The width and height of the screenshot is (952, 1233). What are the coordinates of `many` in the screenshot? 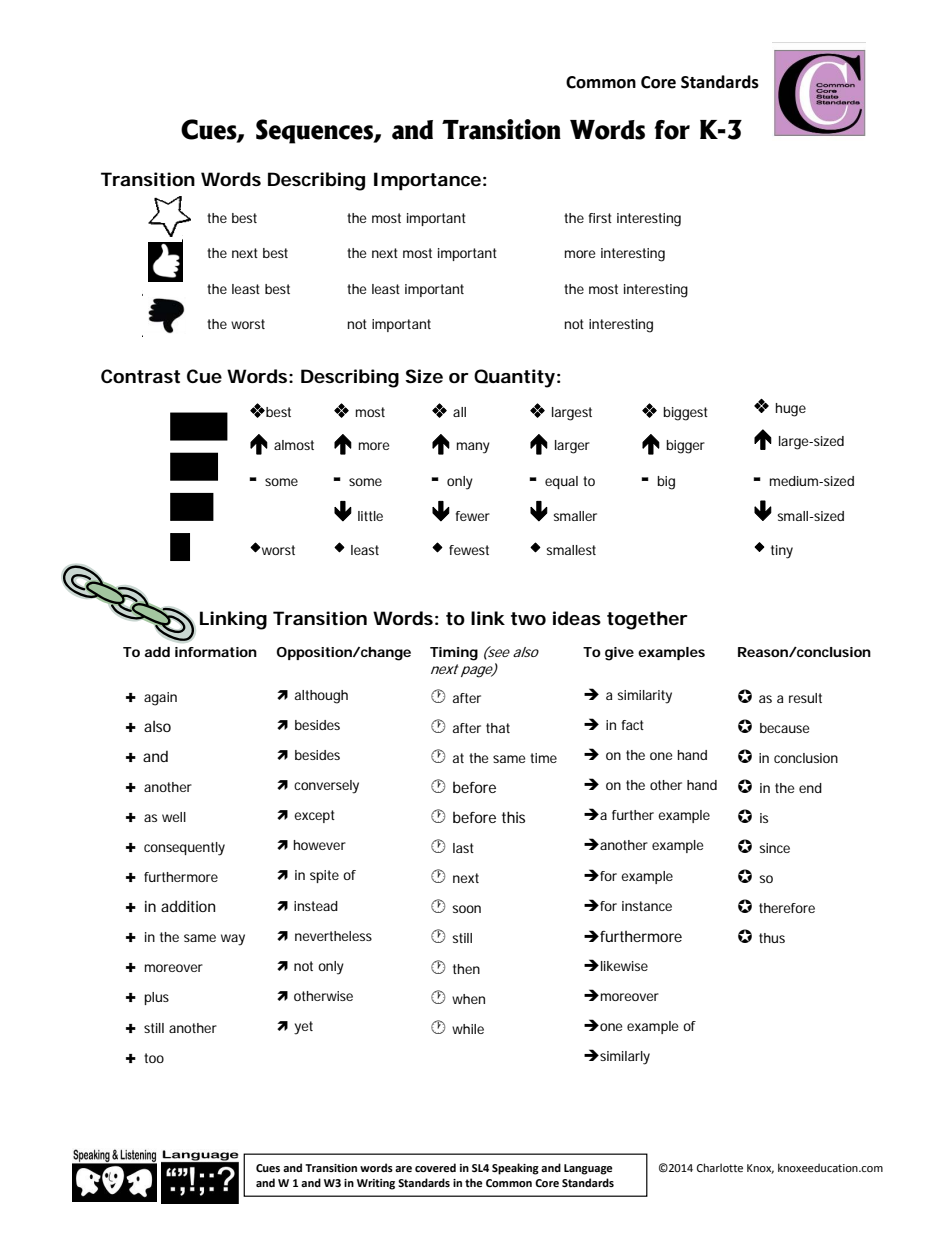 It's located at (473, 448).
